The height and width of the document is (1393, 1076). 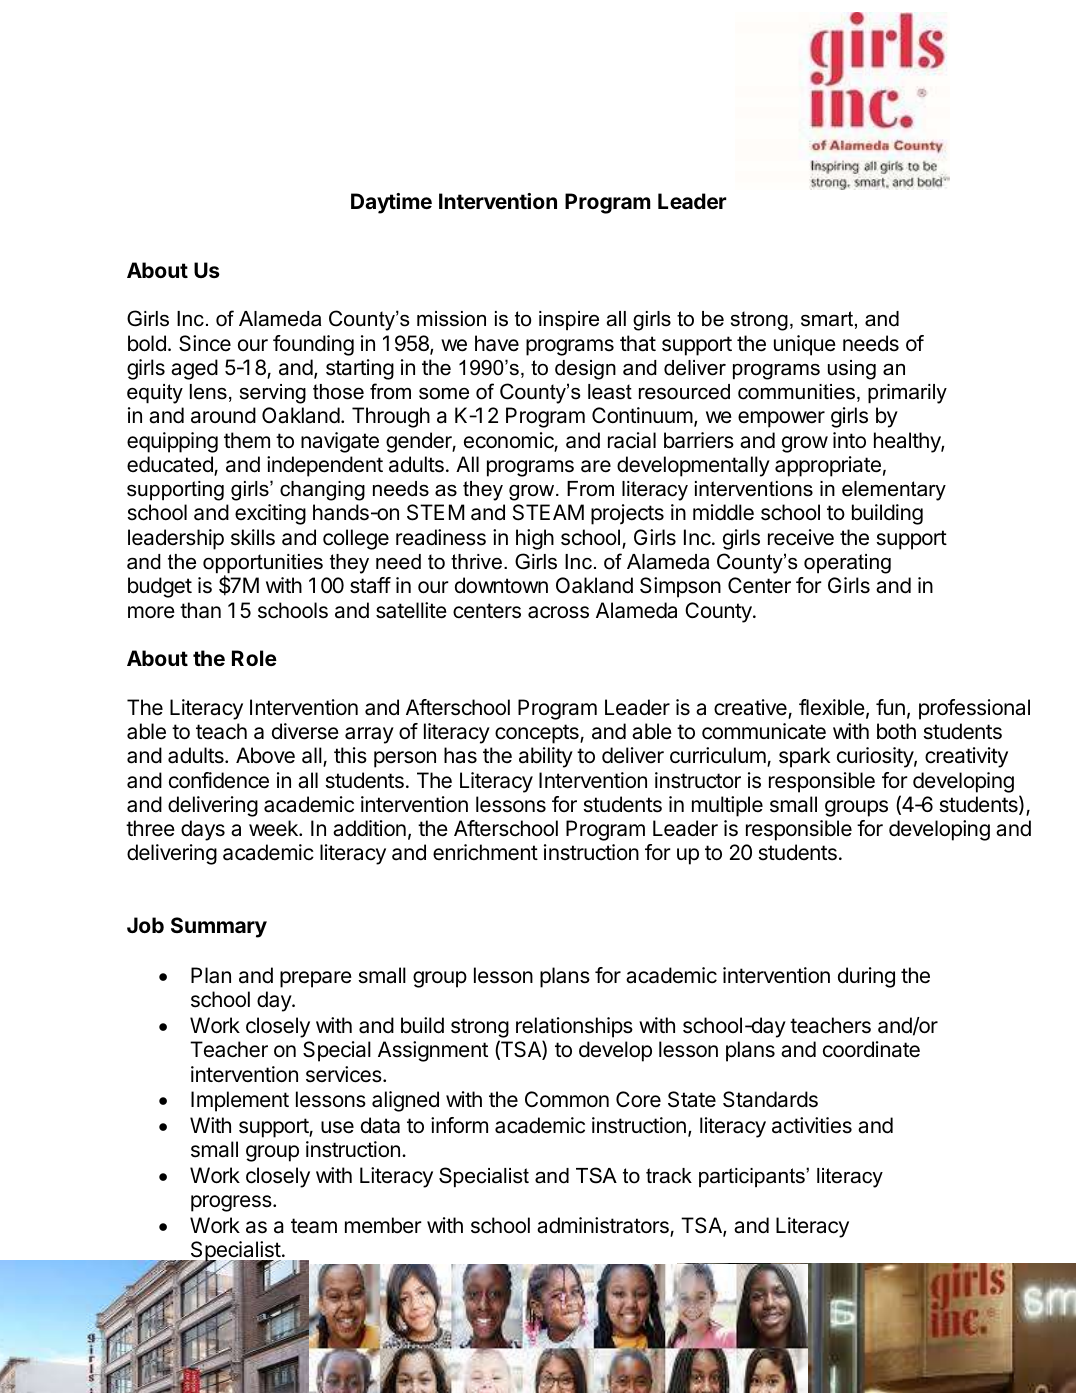 I want to click on high, so click(x=535, y=539).
